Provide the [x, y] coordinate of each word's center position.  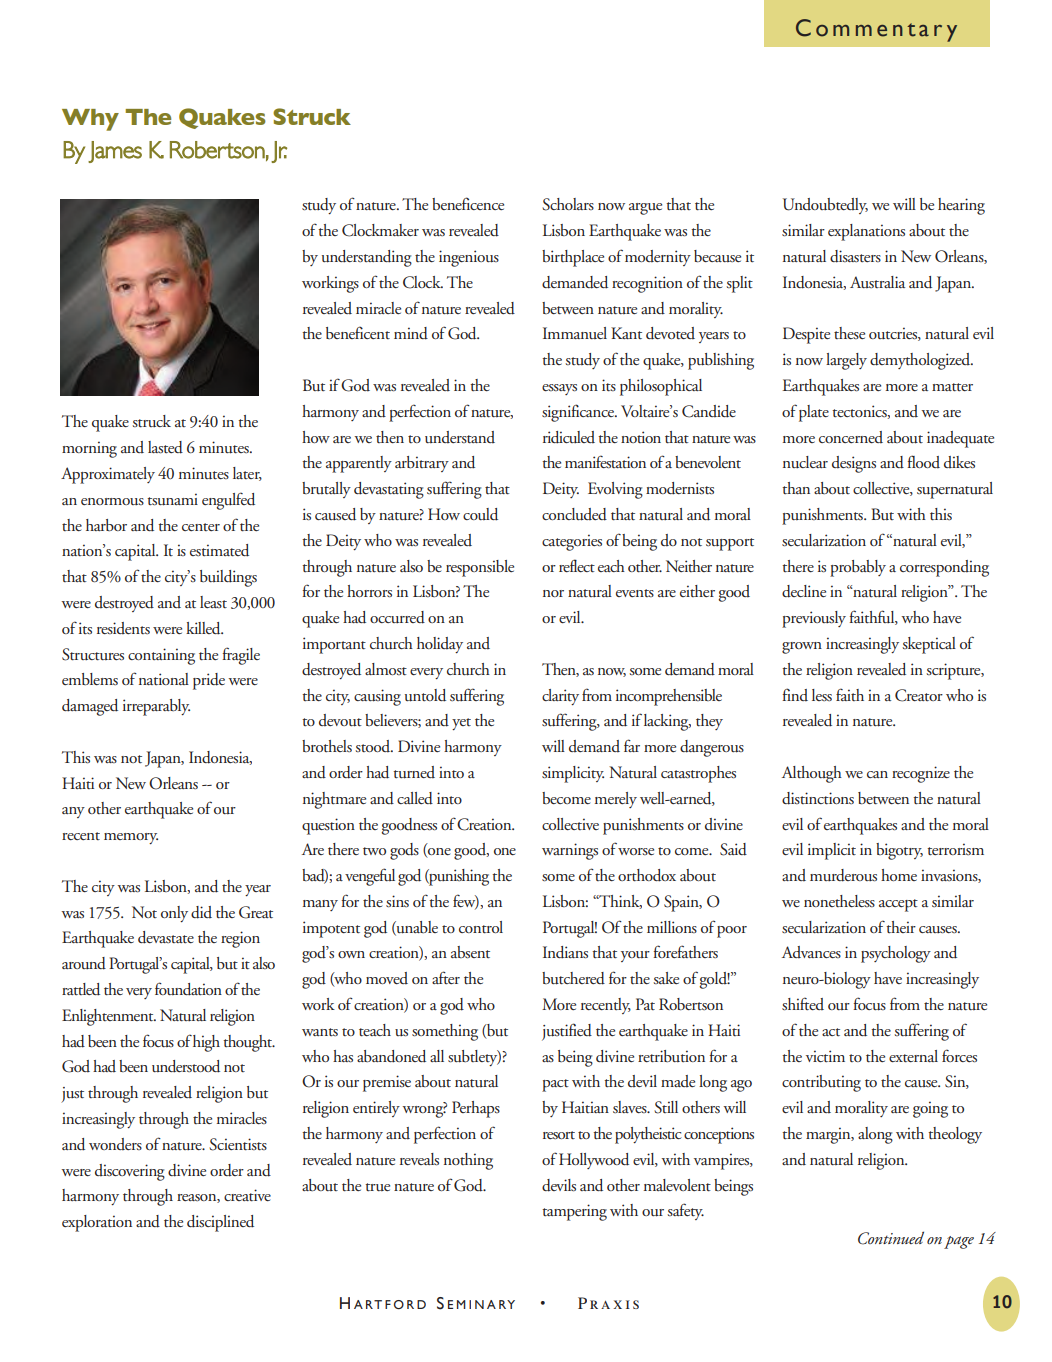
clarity [560, 697]
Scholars [568, 204]
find [795, 695]
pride [209, 681]
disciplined [220, 1223]
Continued [891, 1238]
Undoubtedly [825, 206]
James [115, 152]
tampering [574, 1212]
